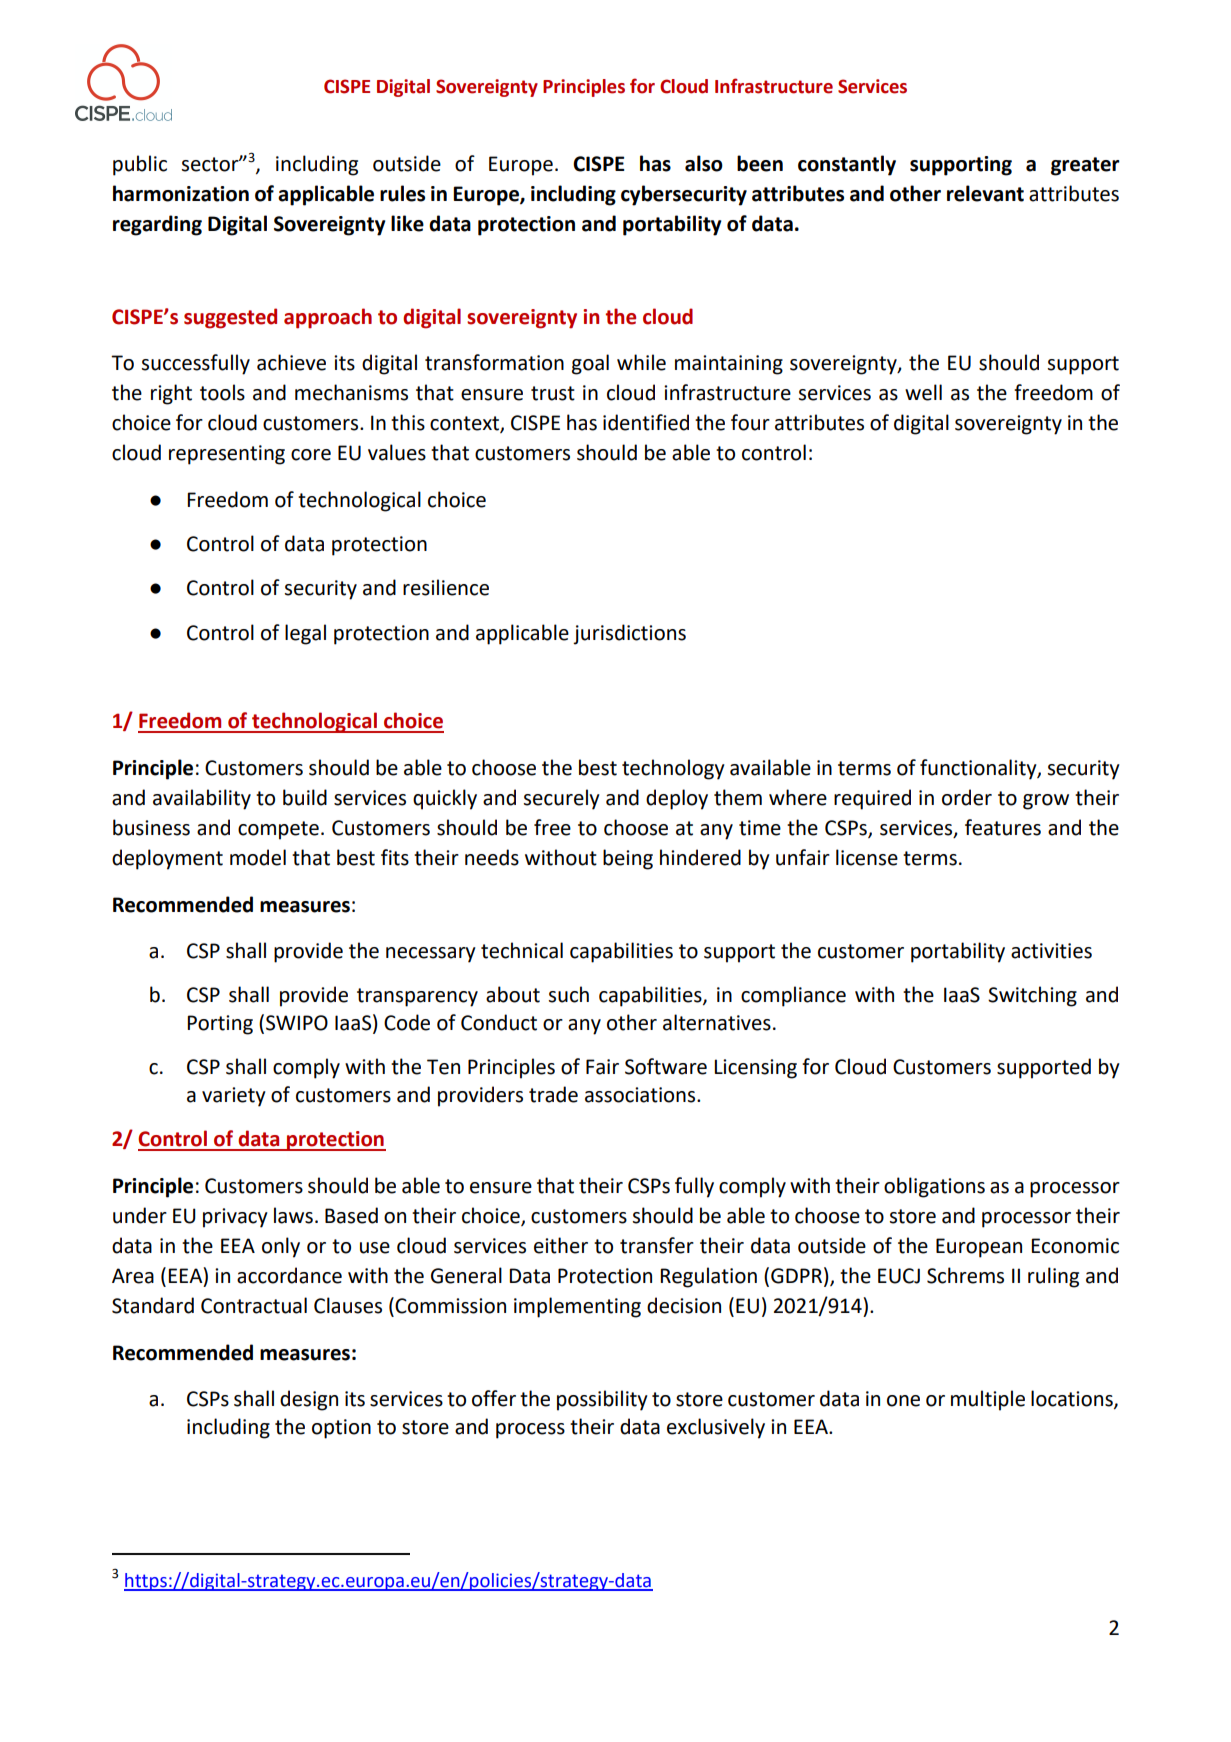  What do you see at coordinates (985, 193) in the screenshot?
I see `relevant` at bounding box center [985, 193].
